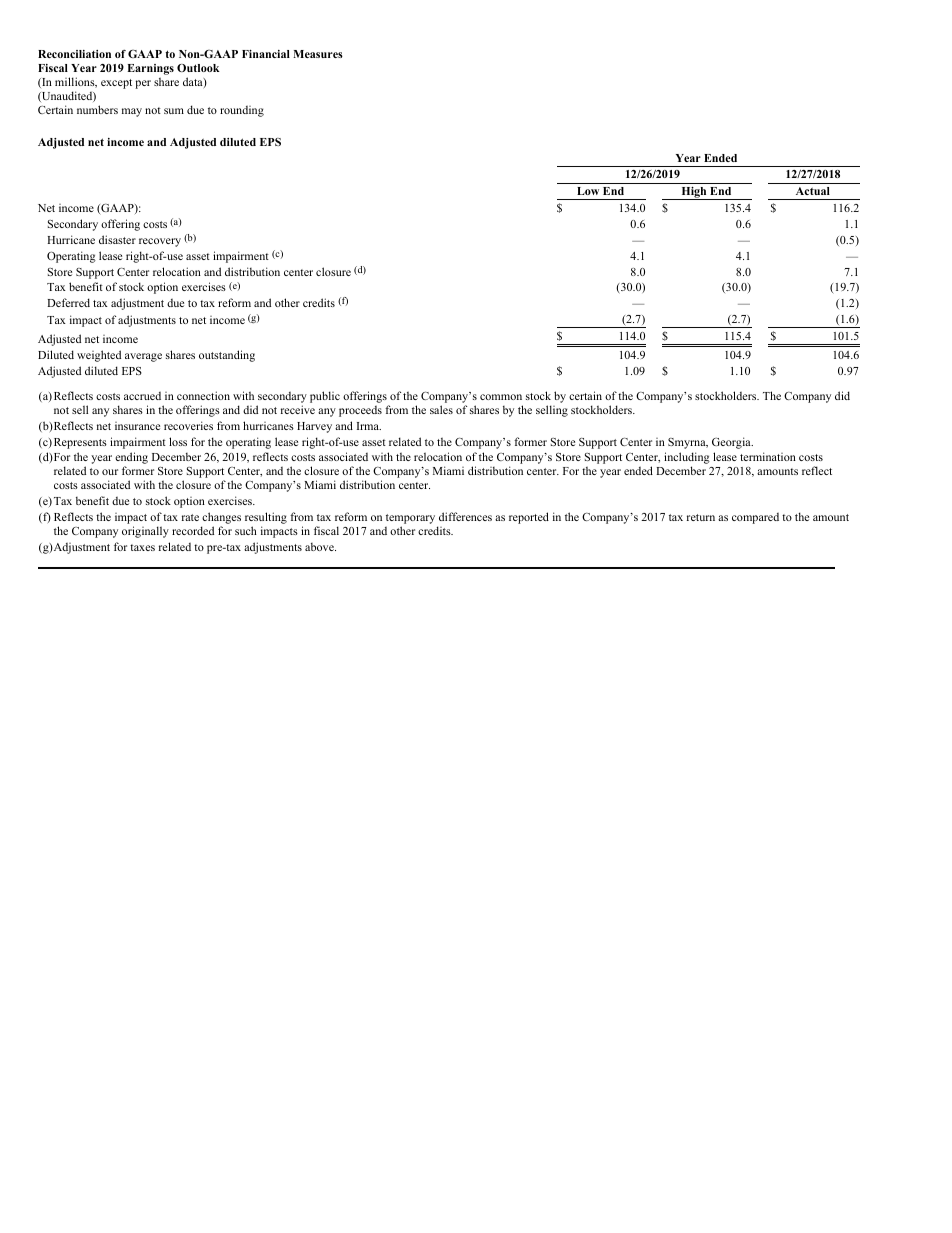  What do you see at coordinates (694, 193) in the document?
I see `High` at bounding box center [694, 193].
